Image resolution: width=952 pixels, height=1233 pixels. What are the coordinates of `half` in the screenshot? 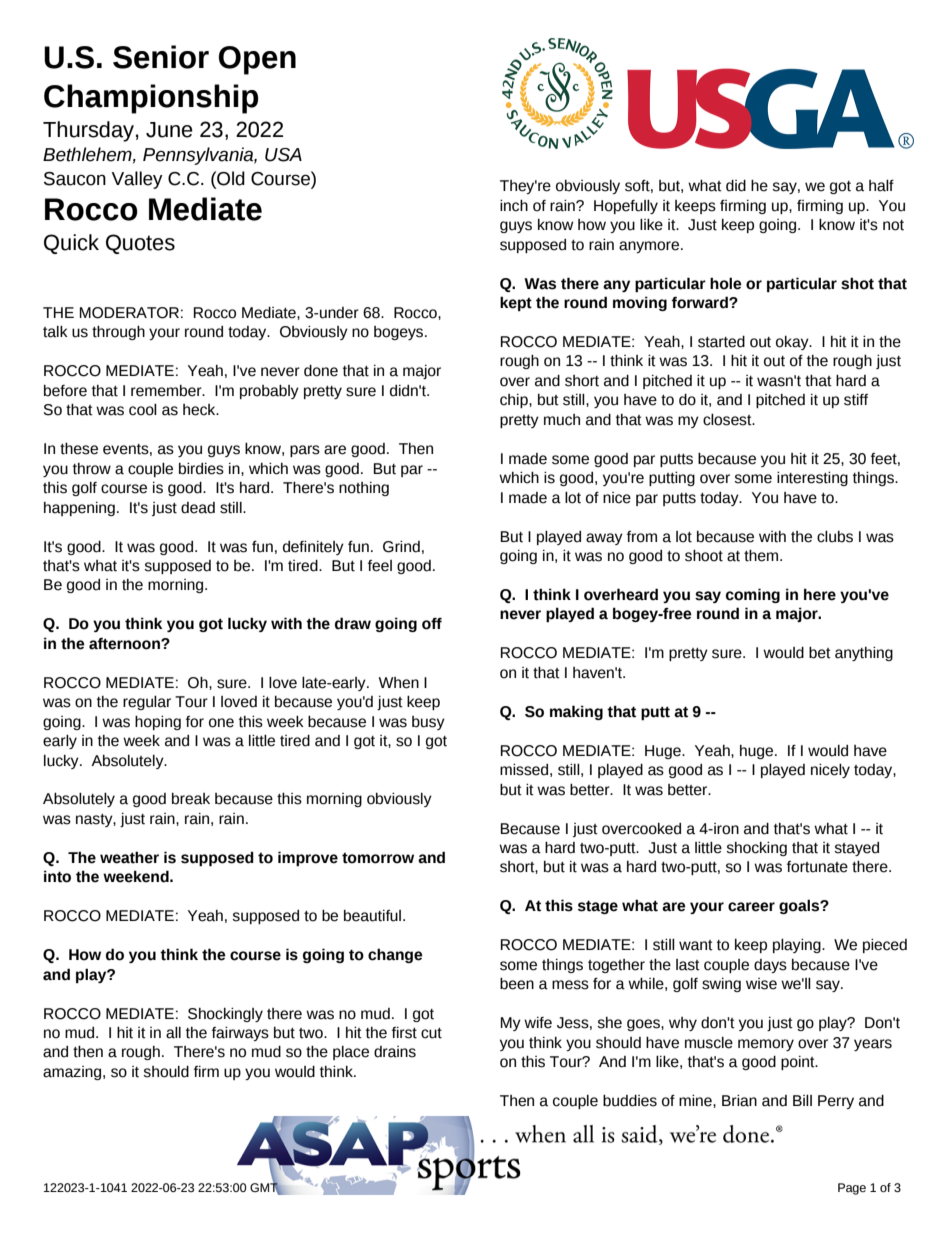 It's located at (881, 186).
